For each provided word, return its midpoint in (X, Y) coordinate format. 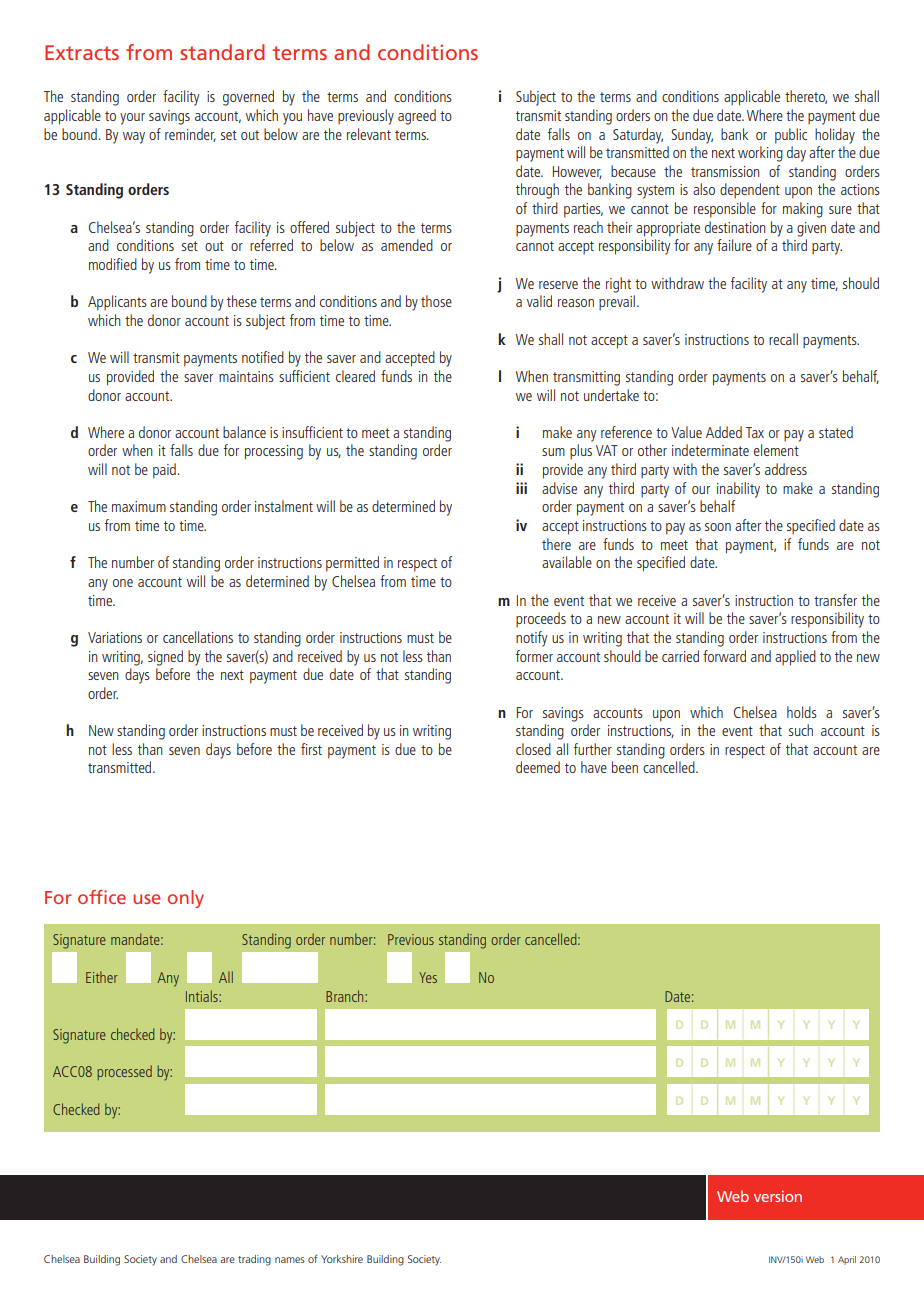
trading (254, 1260)
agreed (417, 117)
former (534, 656)
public (791, 136)
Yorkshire (342, 1259)
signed (165, 658)
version (778, 1196)
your (132, 119)
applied (795, 658)
